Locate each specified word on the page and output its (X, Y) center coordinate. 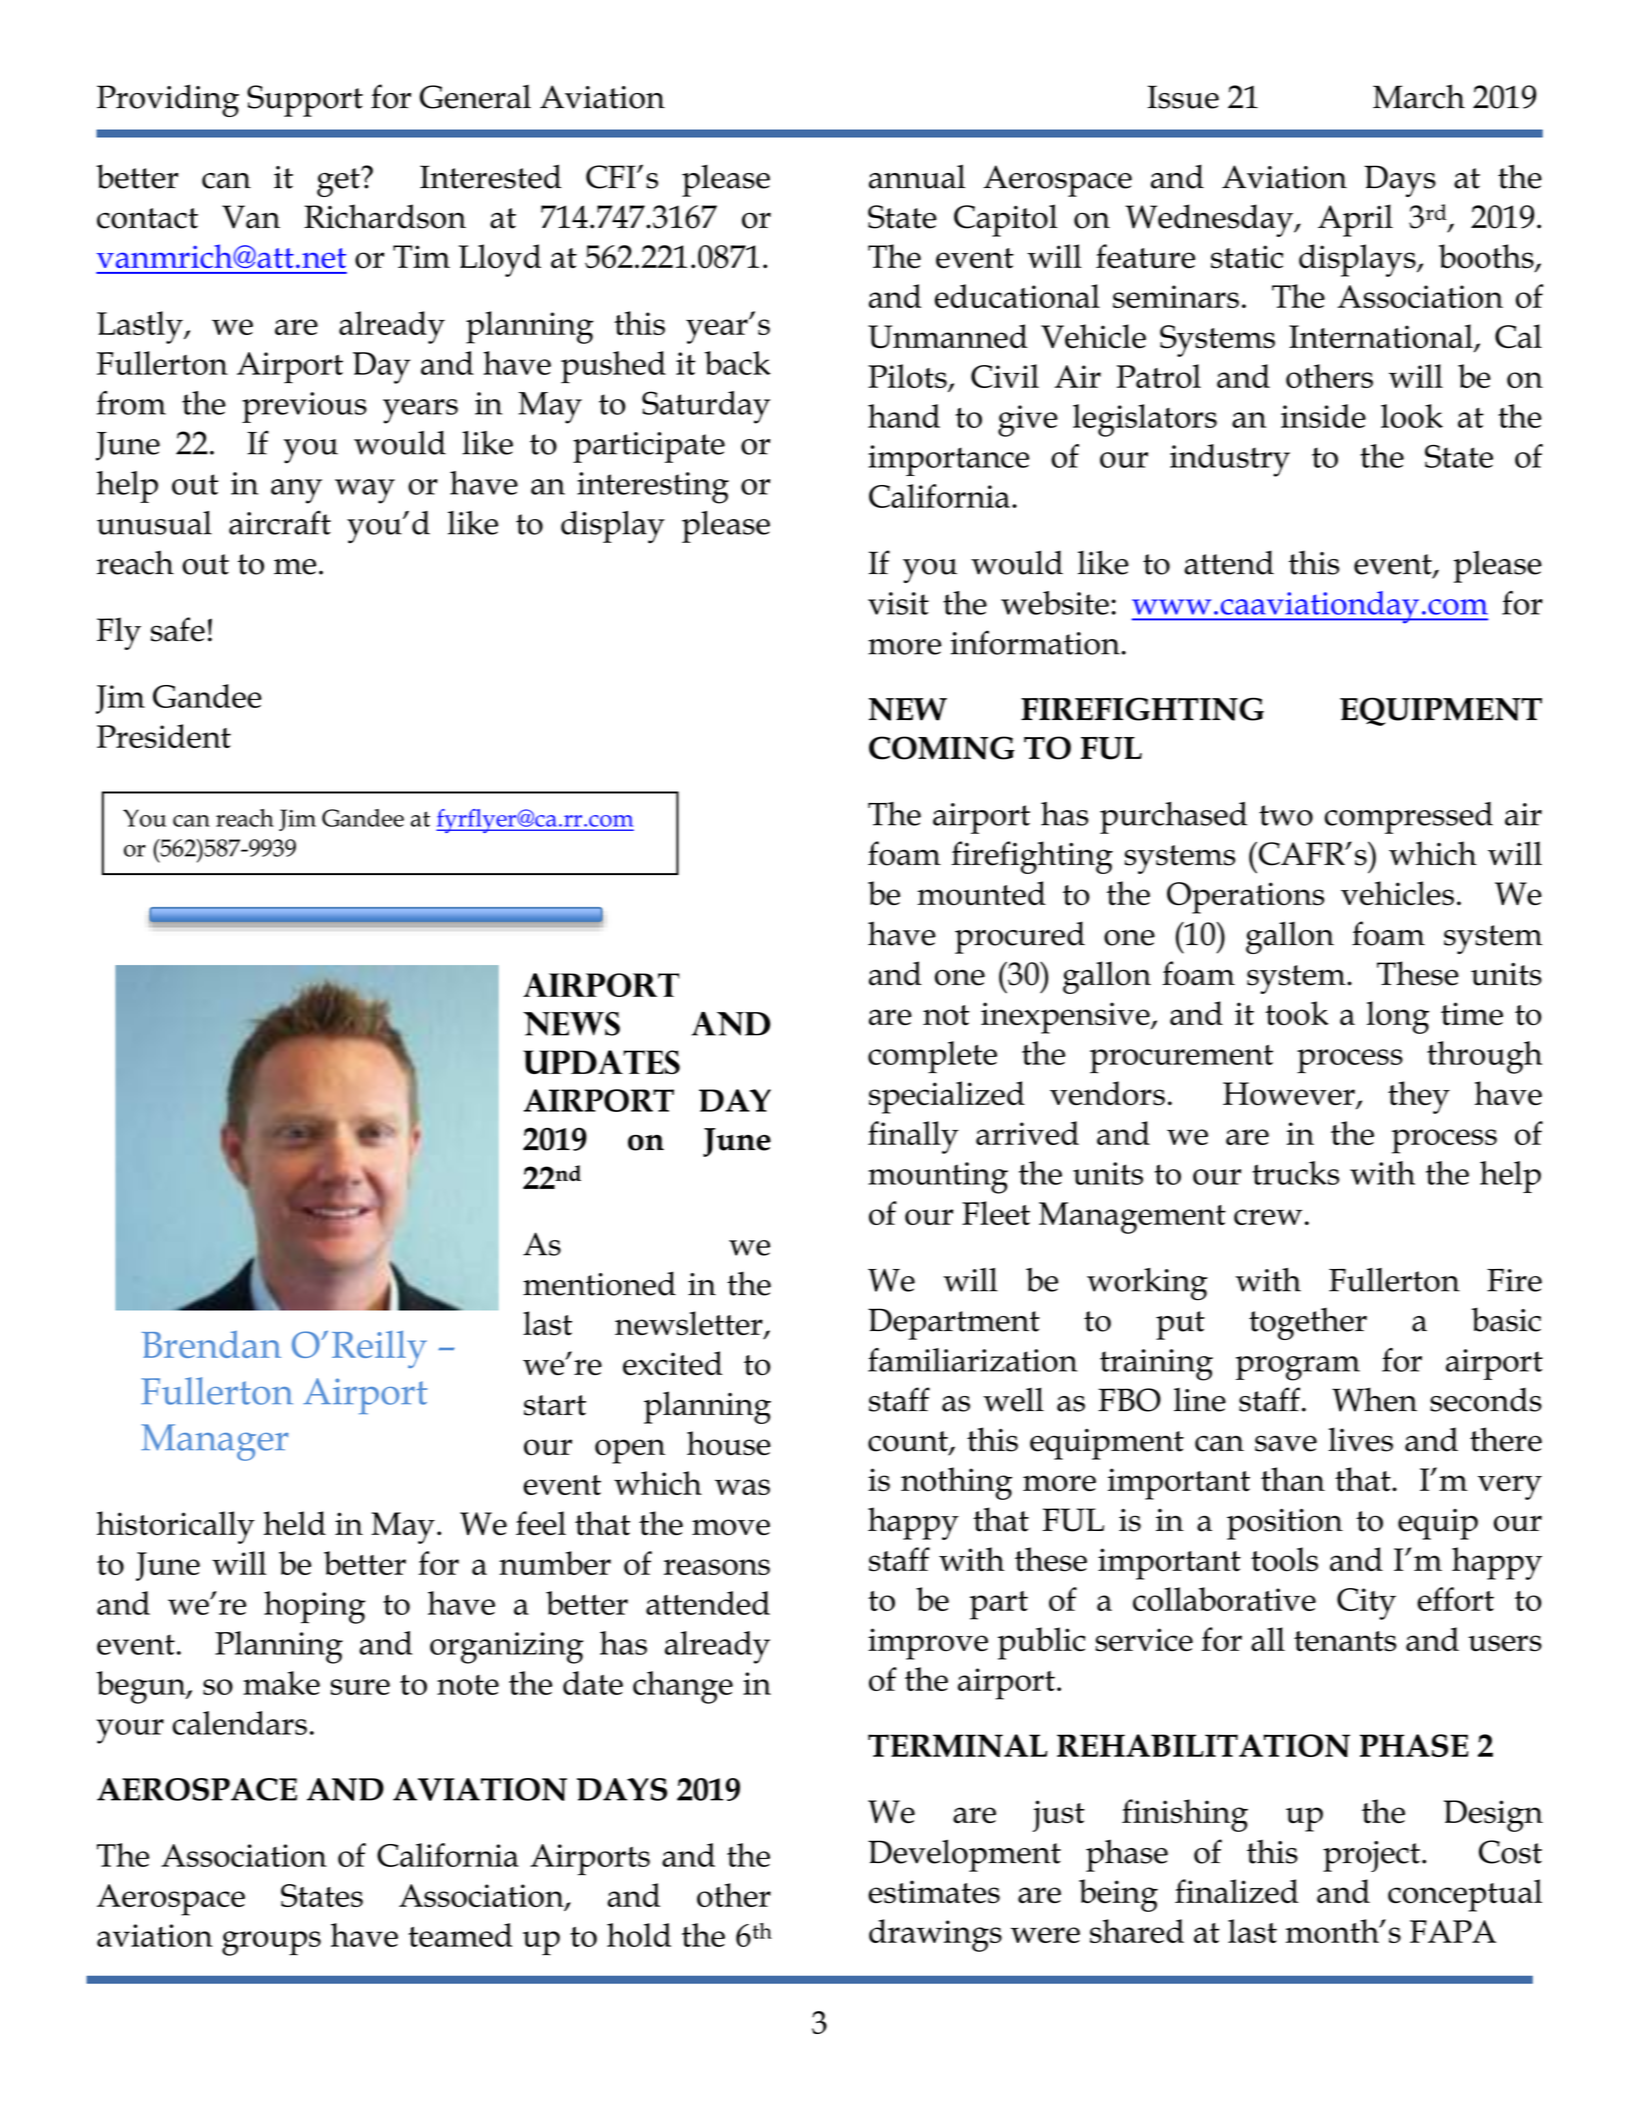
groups (271, 1943)
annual (917, 176)
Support (305, 101)
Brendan (211, 1344)
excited (673, 1363)
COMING (942, 748)
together (1308, 1323)
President (164, 736)
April (1355, 220)
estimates (934, 1892)
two (1286, 815)
